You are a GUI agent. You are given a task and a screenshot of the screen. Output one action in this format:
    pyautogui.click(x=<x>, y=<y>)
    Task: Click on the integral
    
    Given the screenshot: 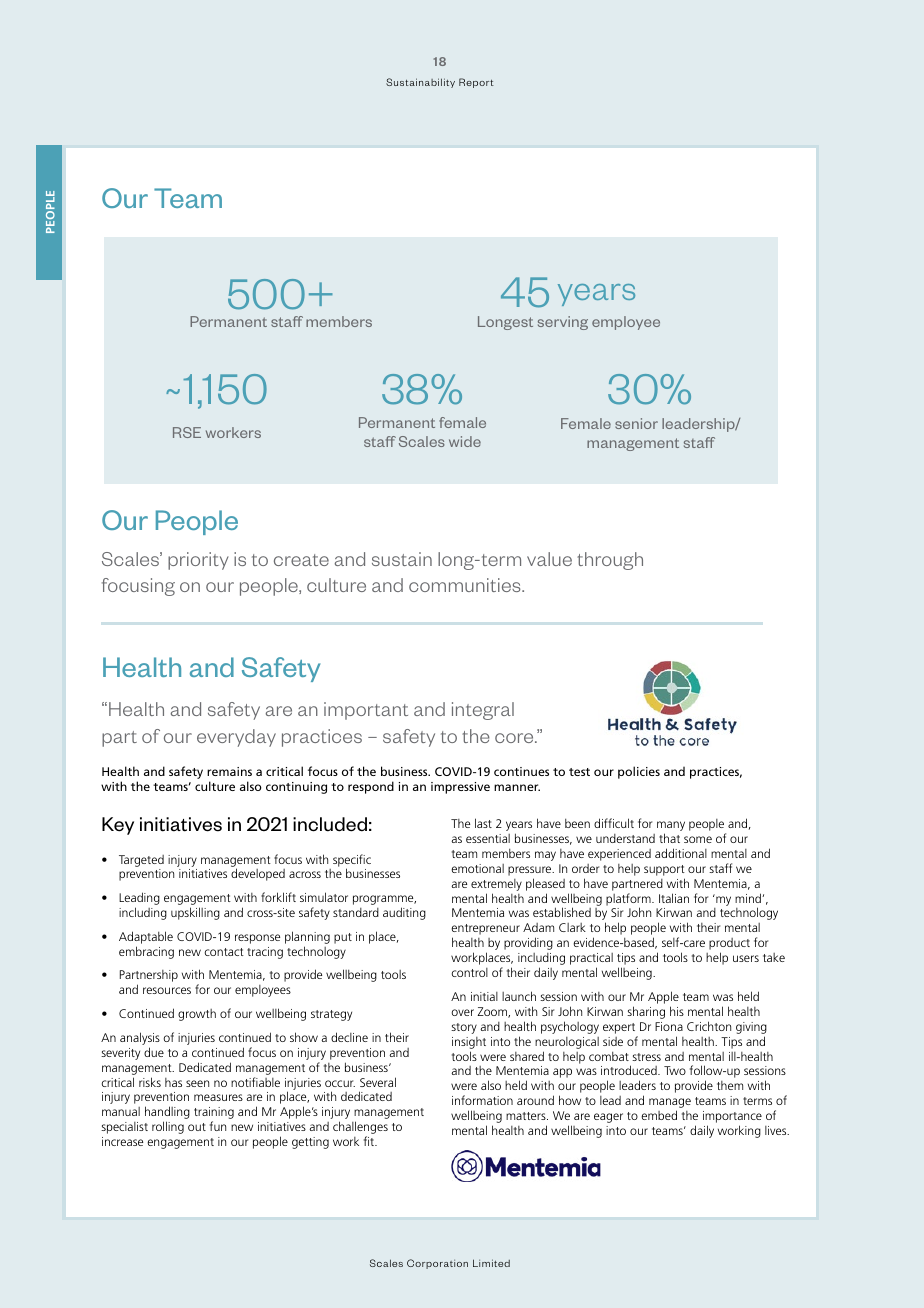 What is the action you would take?
    pyautogui.click(x=483, y=711)
